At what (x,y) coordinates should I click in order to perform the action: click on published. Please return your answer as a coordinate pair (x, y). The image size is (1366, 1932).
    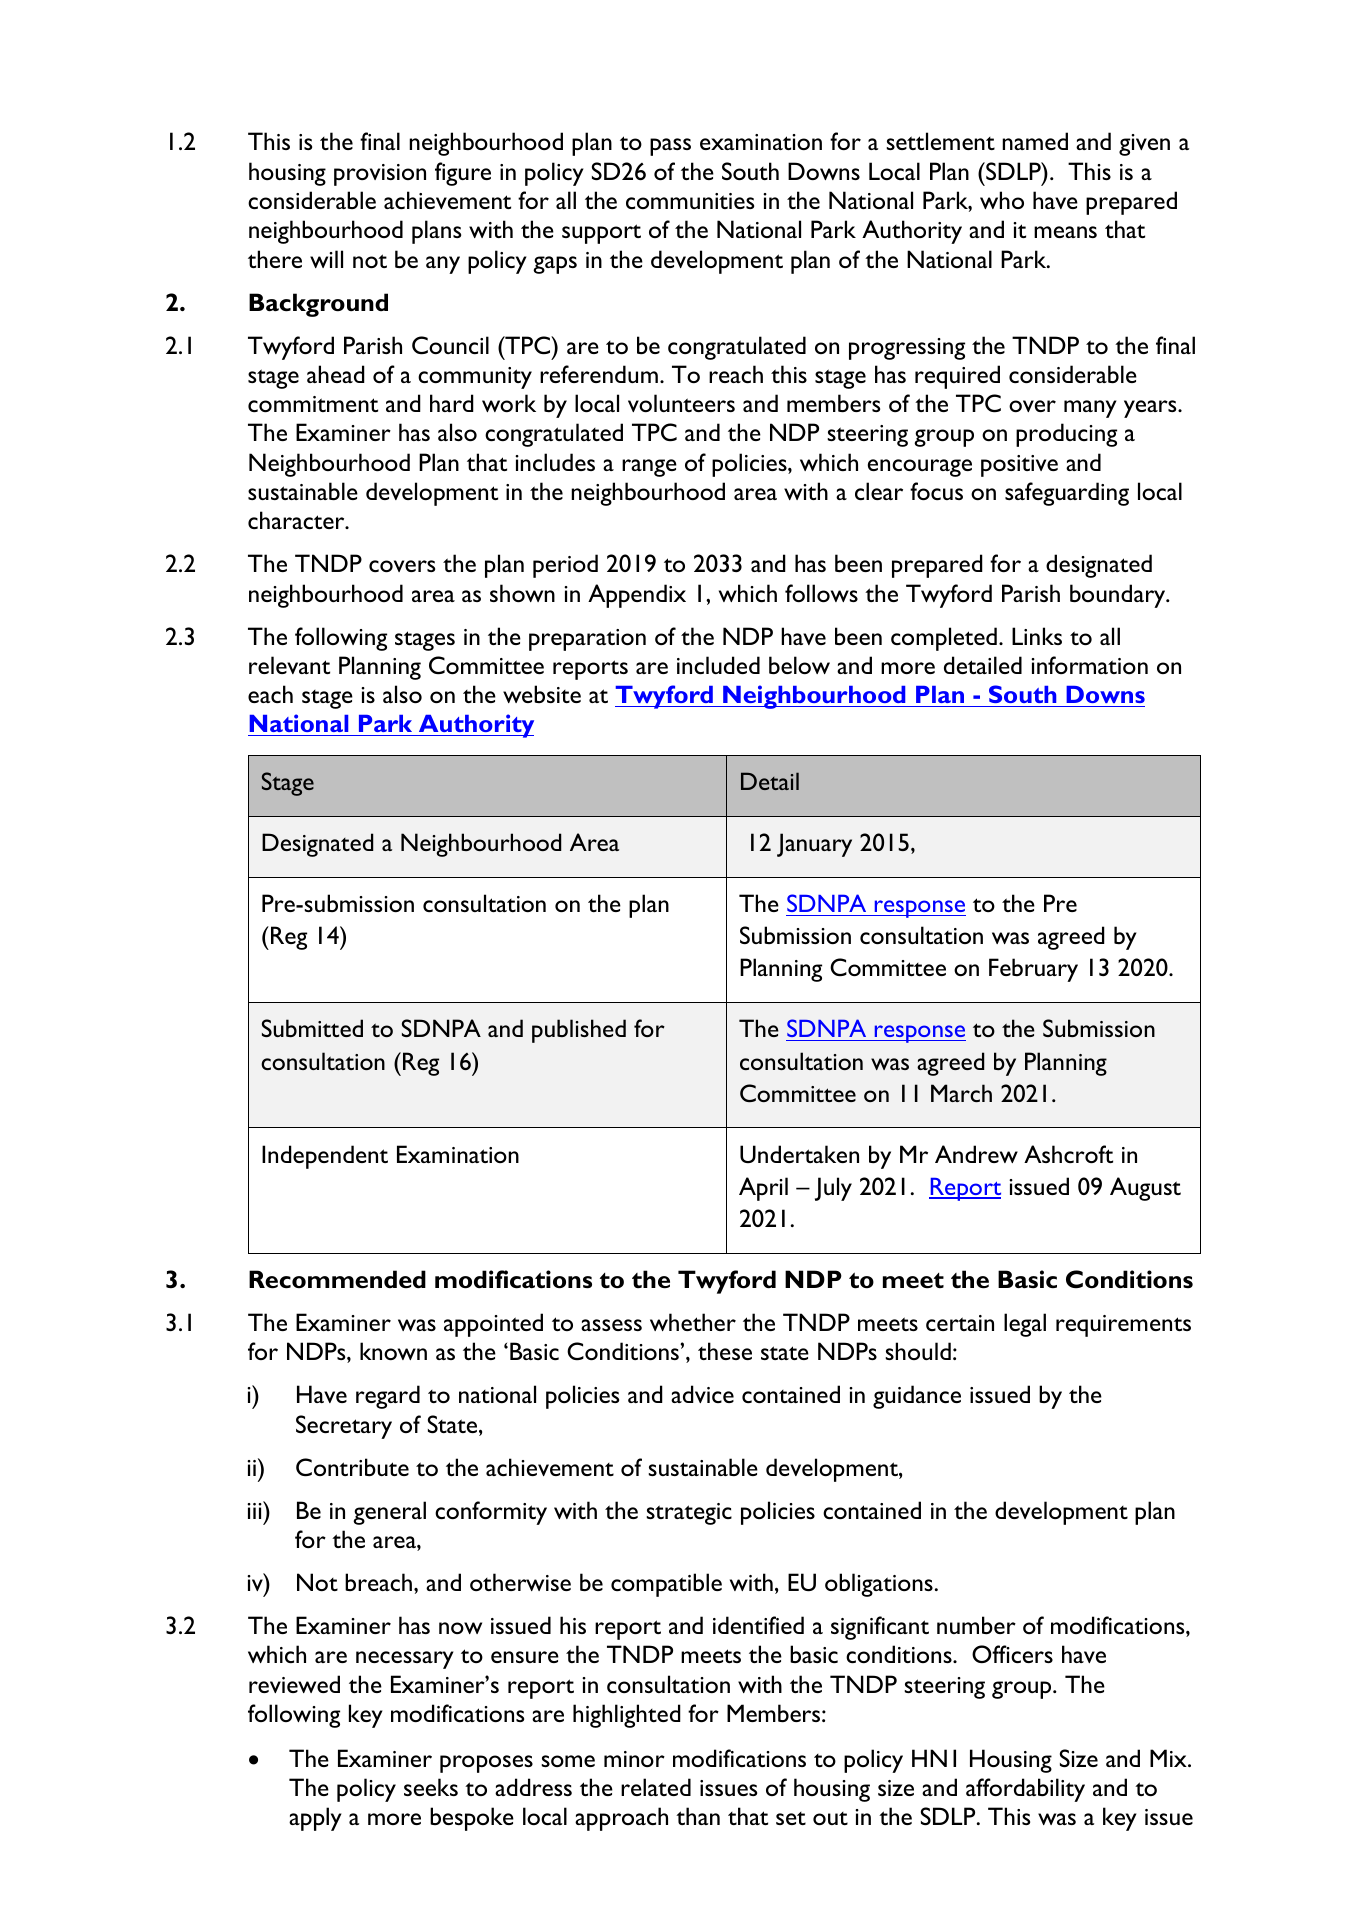
    Looking at the image, I should click on (579, 1031).
